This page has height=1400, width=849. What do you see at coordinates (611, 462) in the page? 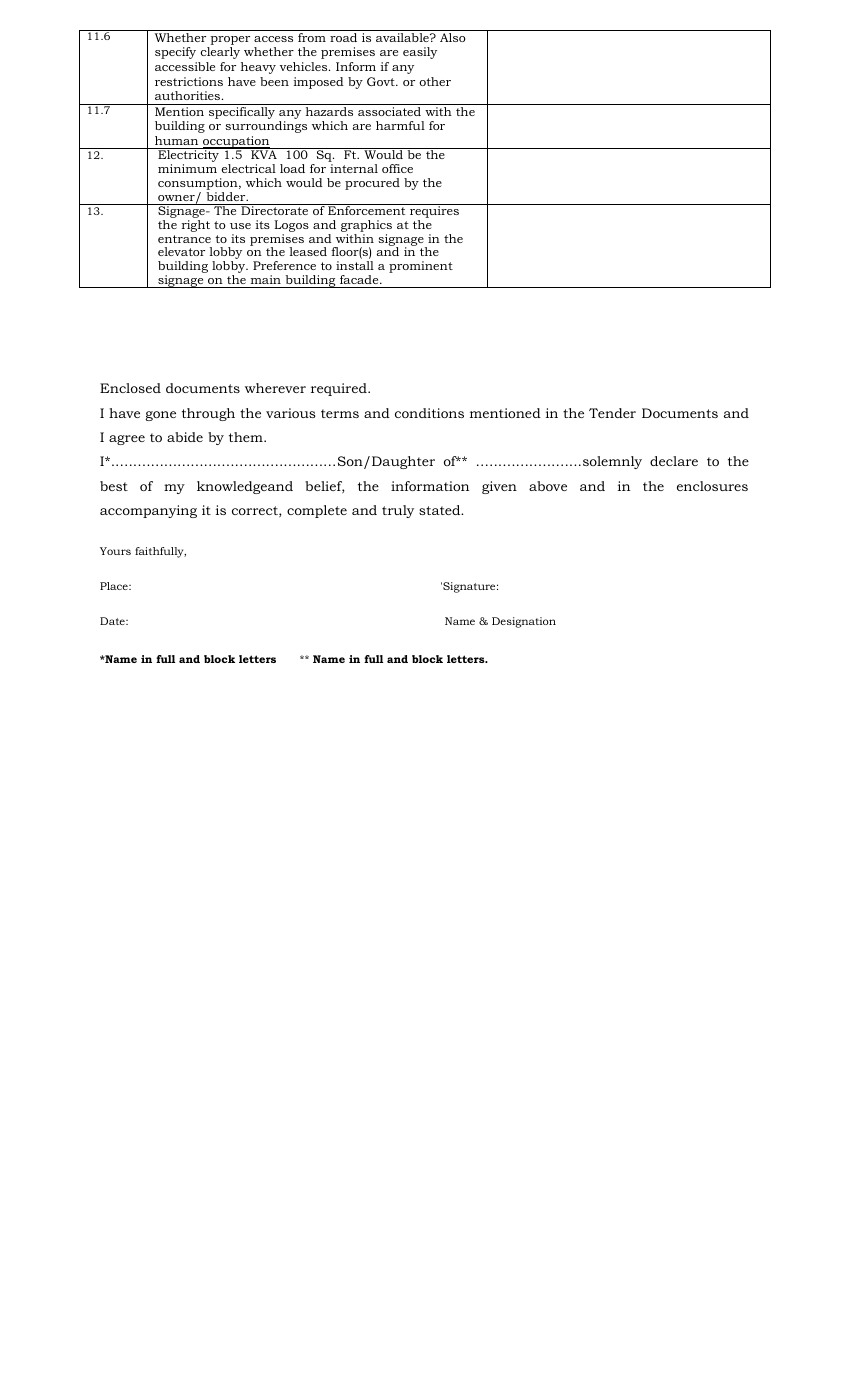
I see `solemnly` at bounding box center [611, 462].
